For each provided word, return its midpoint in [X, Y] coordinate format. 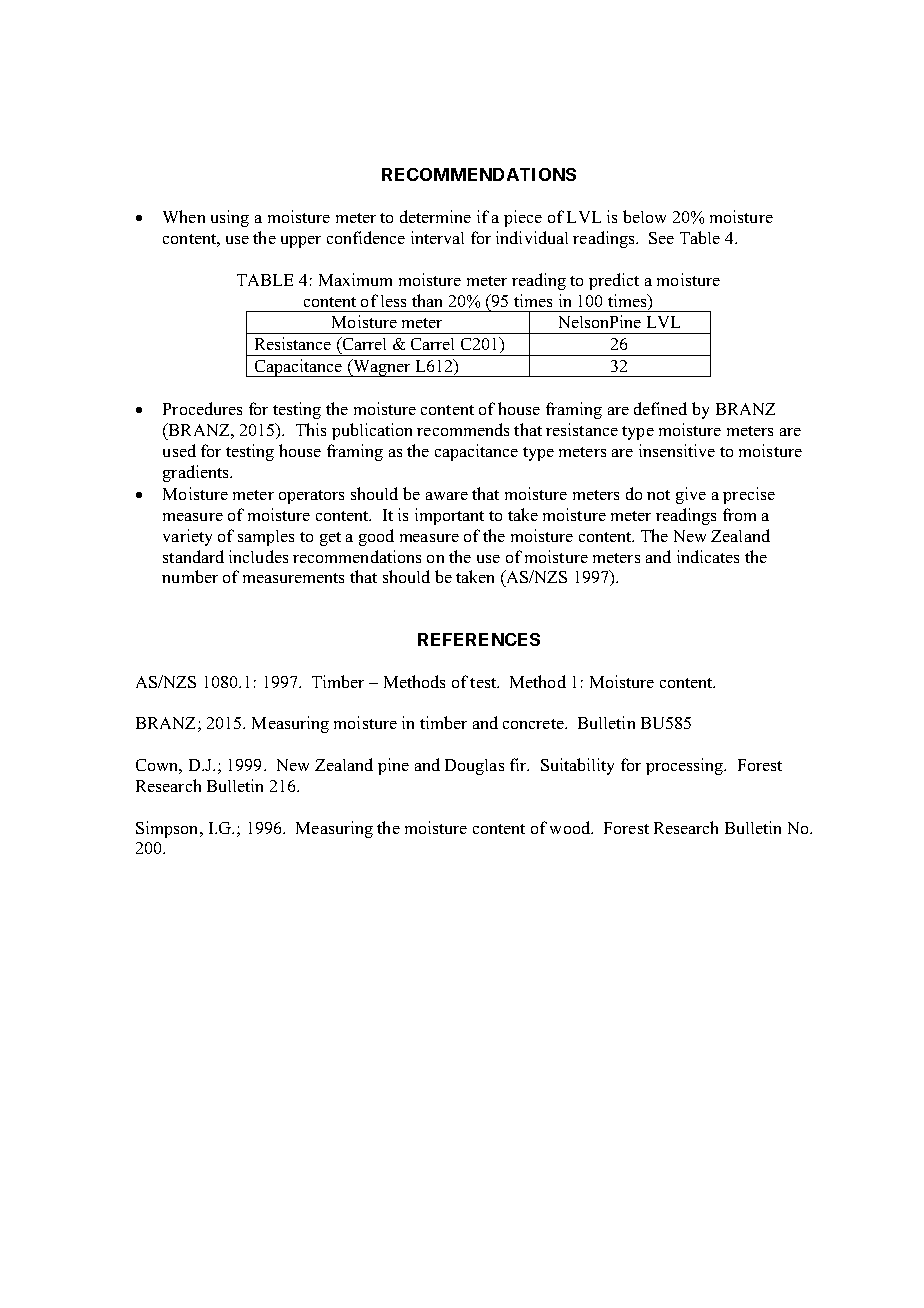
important [449, 516]
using [230, 218]
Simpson [168, 829]
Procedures [202, 408]
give [691, 495]
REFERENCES [479, 639]
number [190, 576]
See [661, 238]
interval [437, 237]
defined [660, 408]
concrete [534, 724]
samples [266, 538]
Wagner [382, 368]
